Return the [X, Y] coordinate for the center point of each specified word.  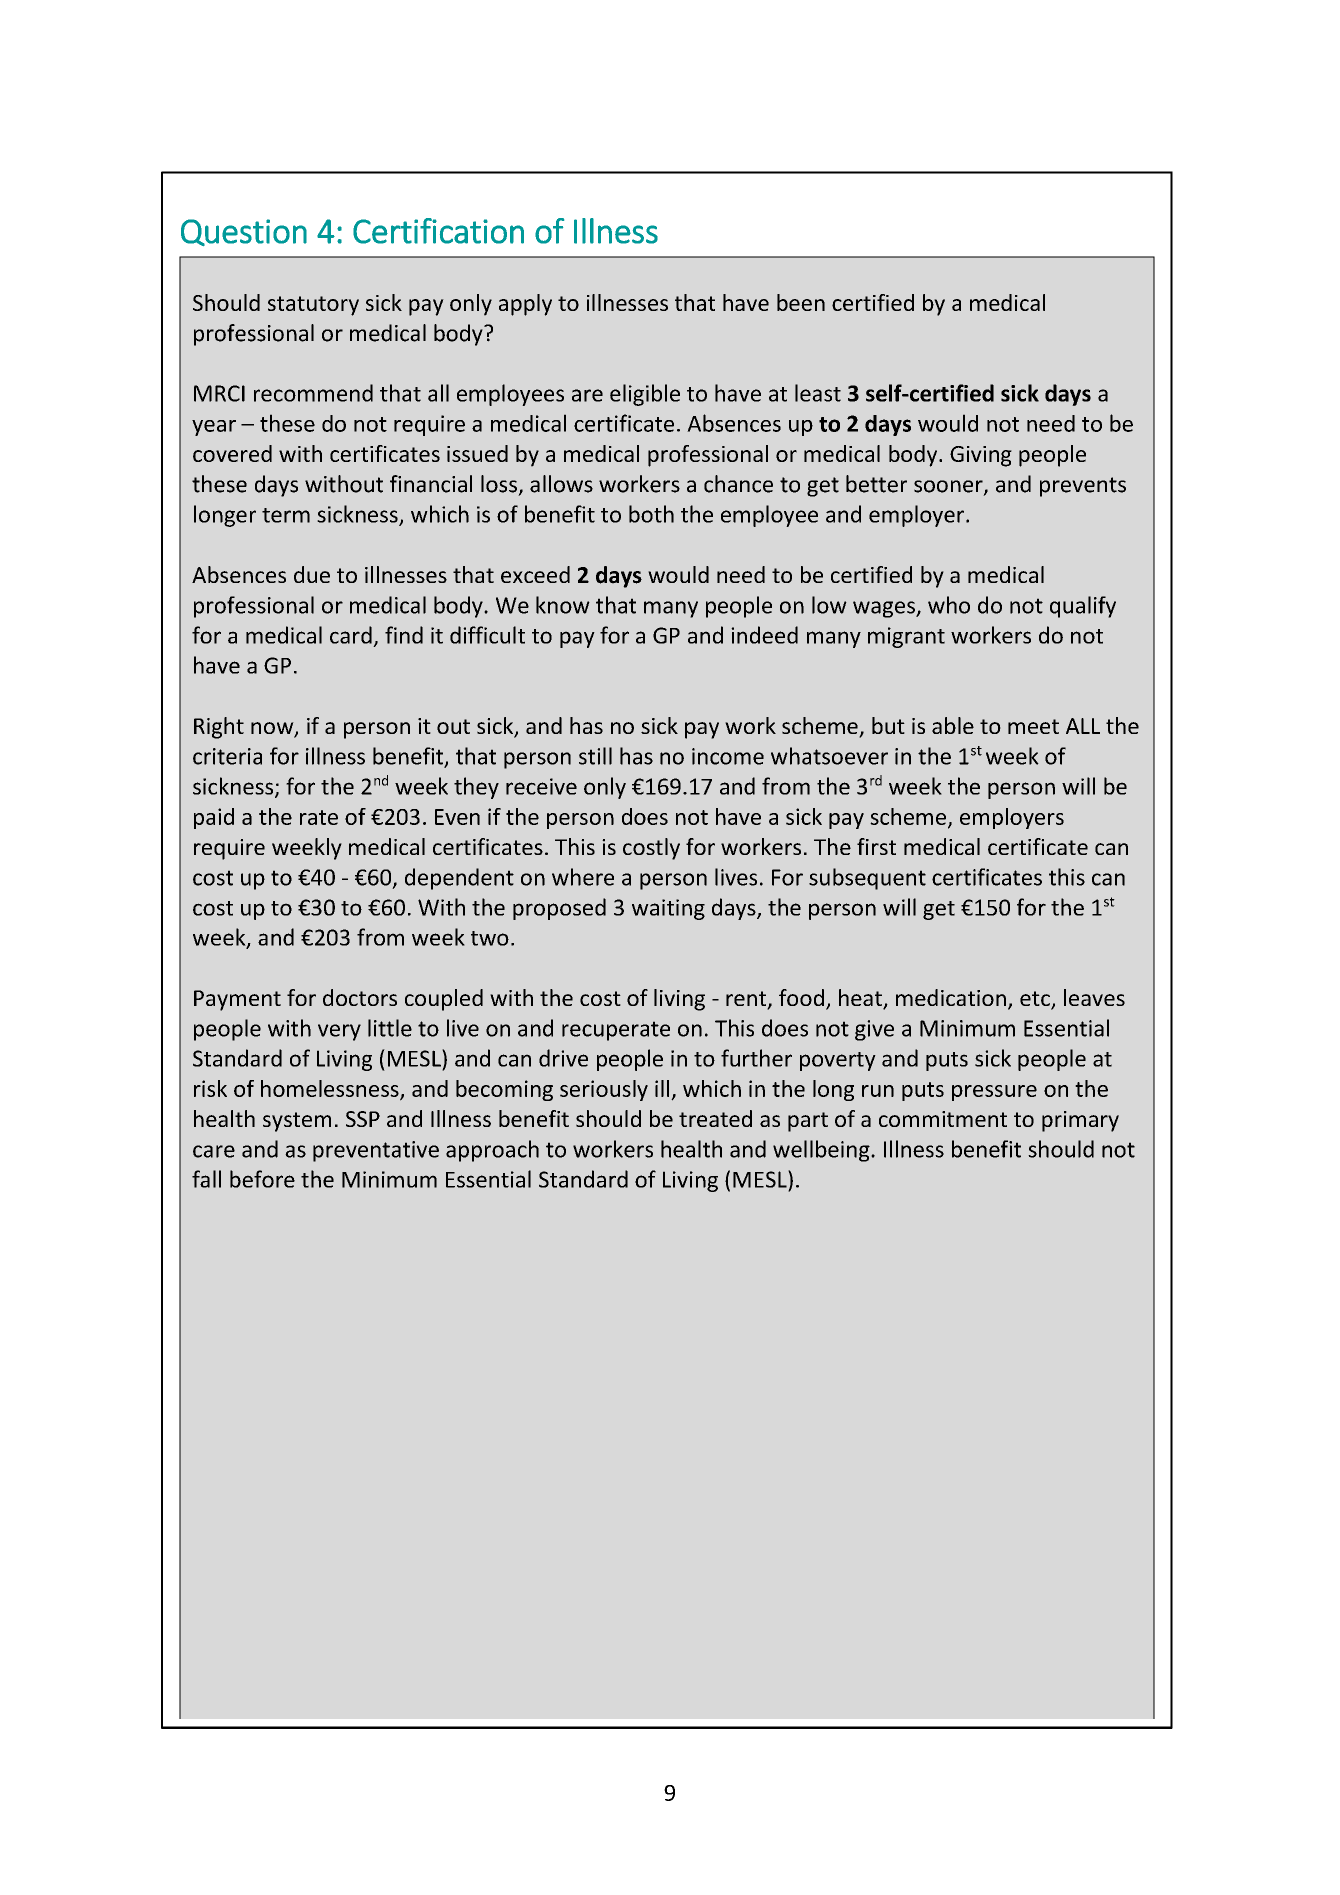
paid [214, 818]
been [801, 302]
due [312, 574]
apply [525, 305]
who [949, 605]
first [876, 846]
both [651, 514]
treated [715, 1118]
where [583, 877]
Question [244, 232]
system [297, 1122]
